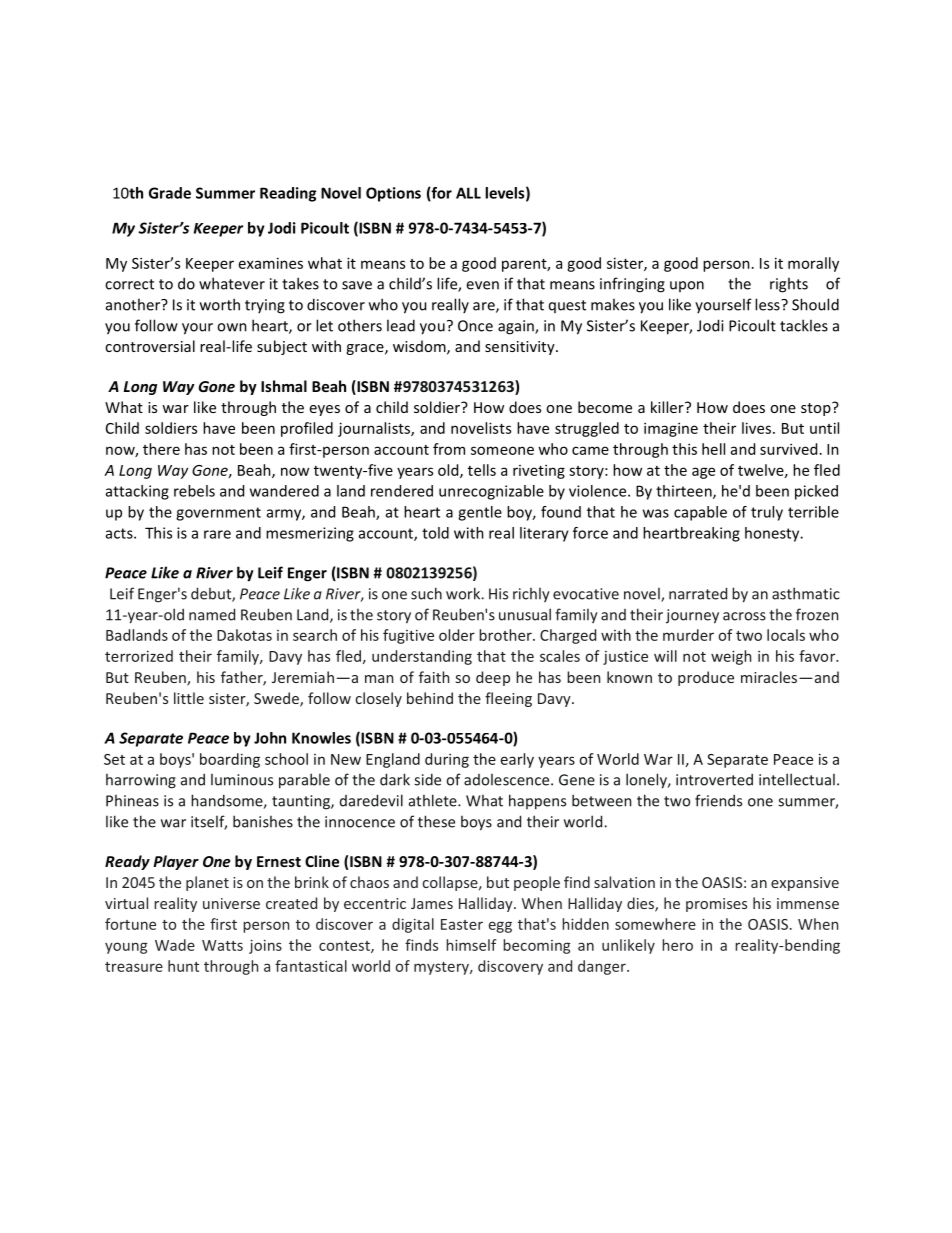 This screenshot has height=1233, width=952. What do you see at coordinates (449, 449) in the screenshot?
I see `from` at bounding box center [449, 449].
